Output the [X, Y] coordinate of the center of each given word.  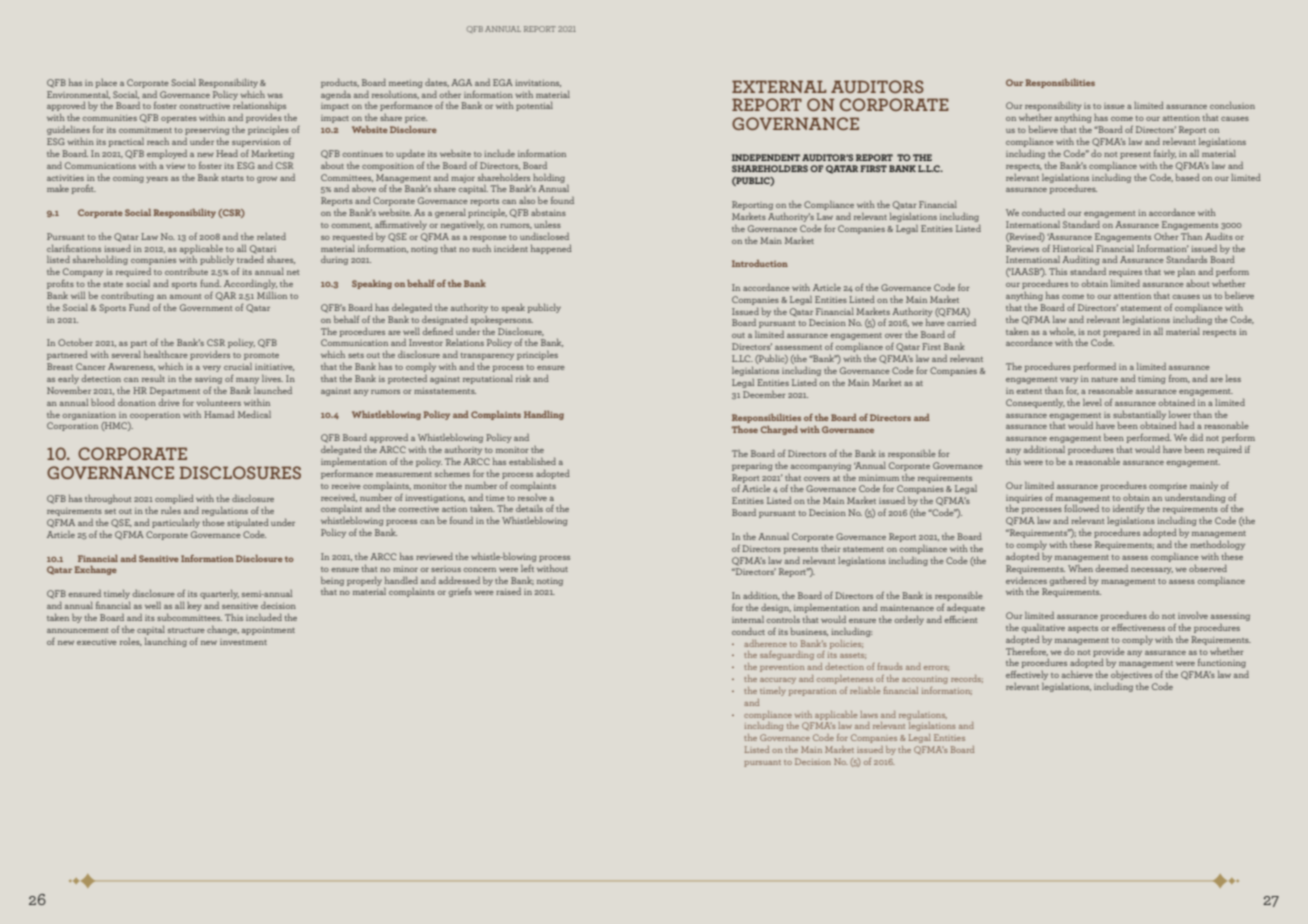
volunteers [218, 402]
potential [534, 106]
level [1092, 402]
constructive [204, 106]
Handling [544, 415]
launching [166, 642]
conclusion [1232, 105]
